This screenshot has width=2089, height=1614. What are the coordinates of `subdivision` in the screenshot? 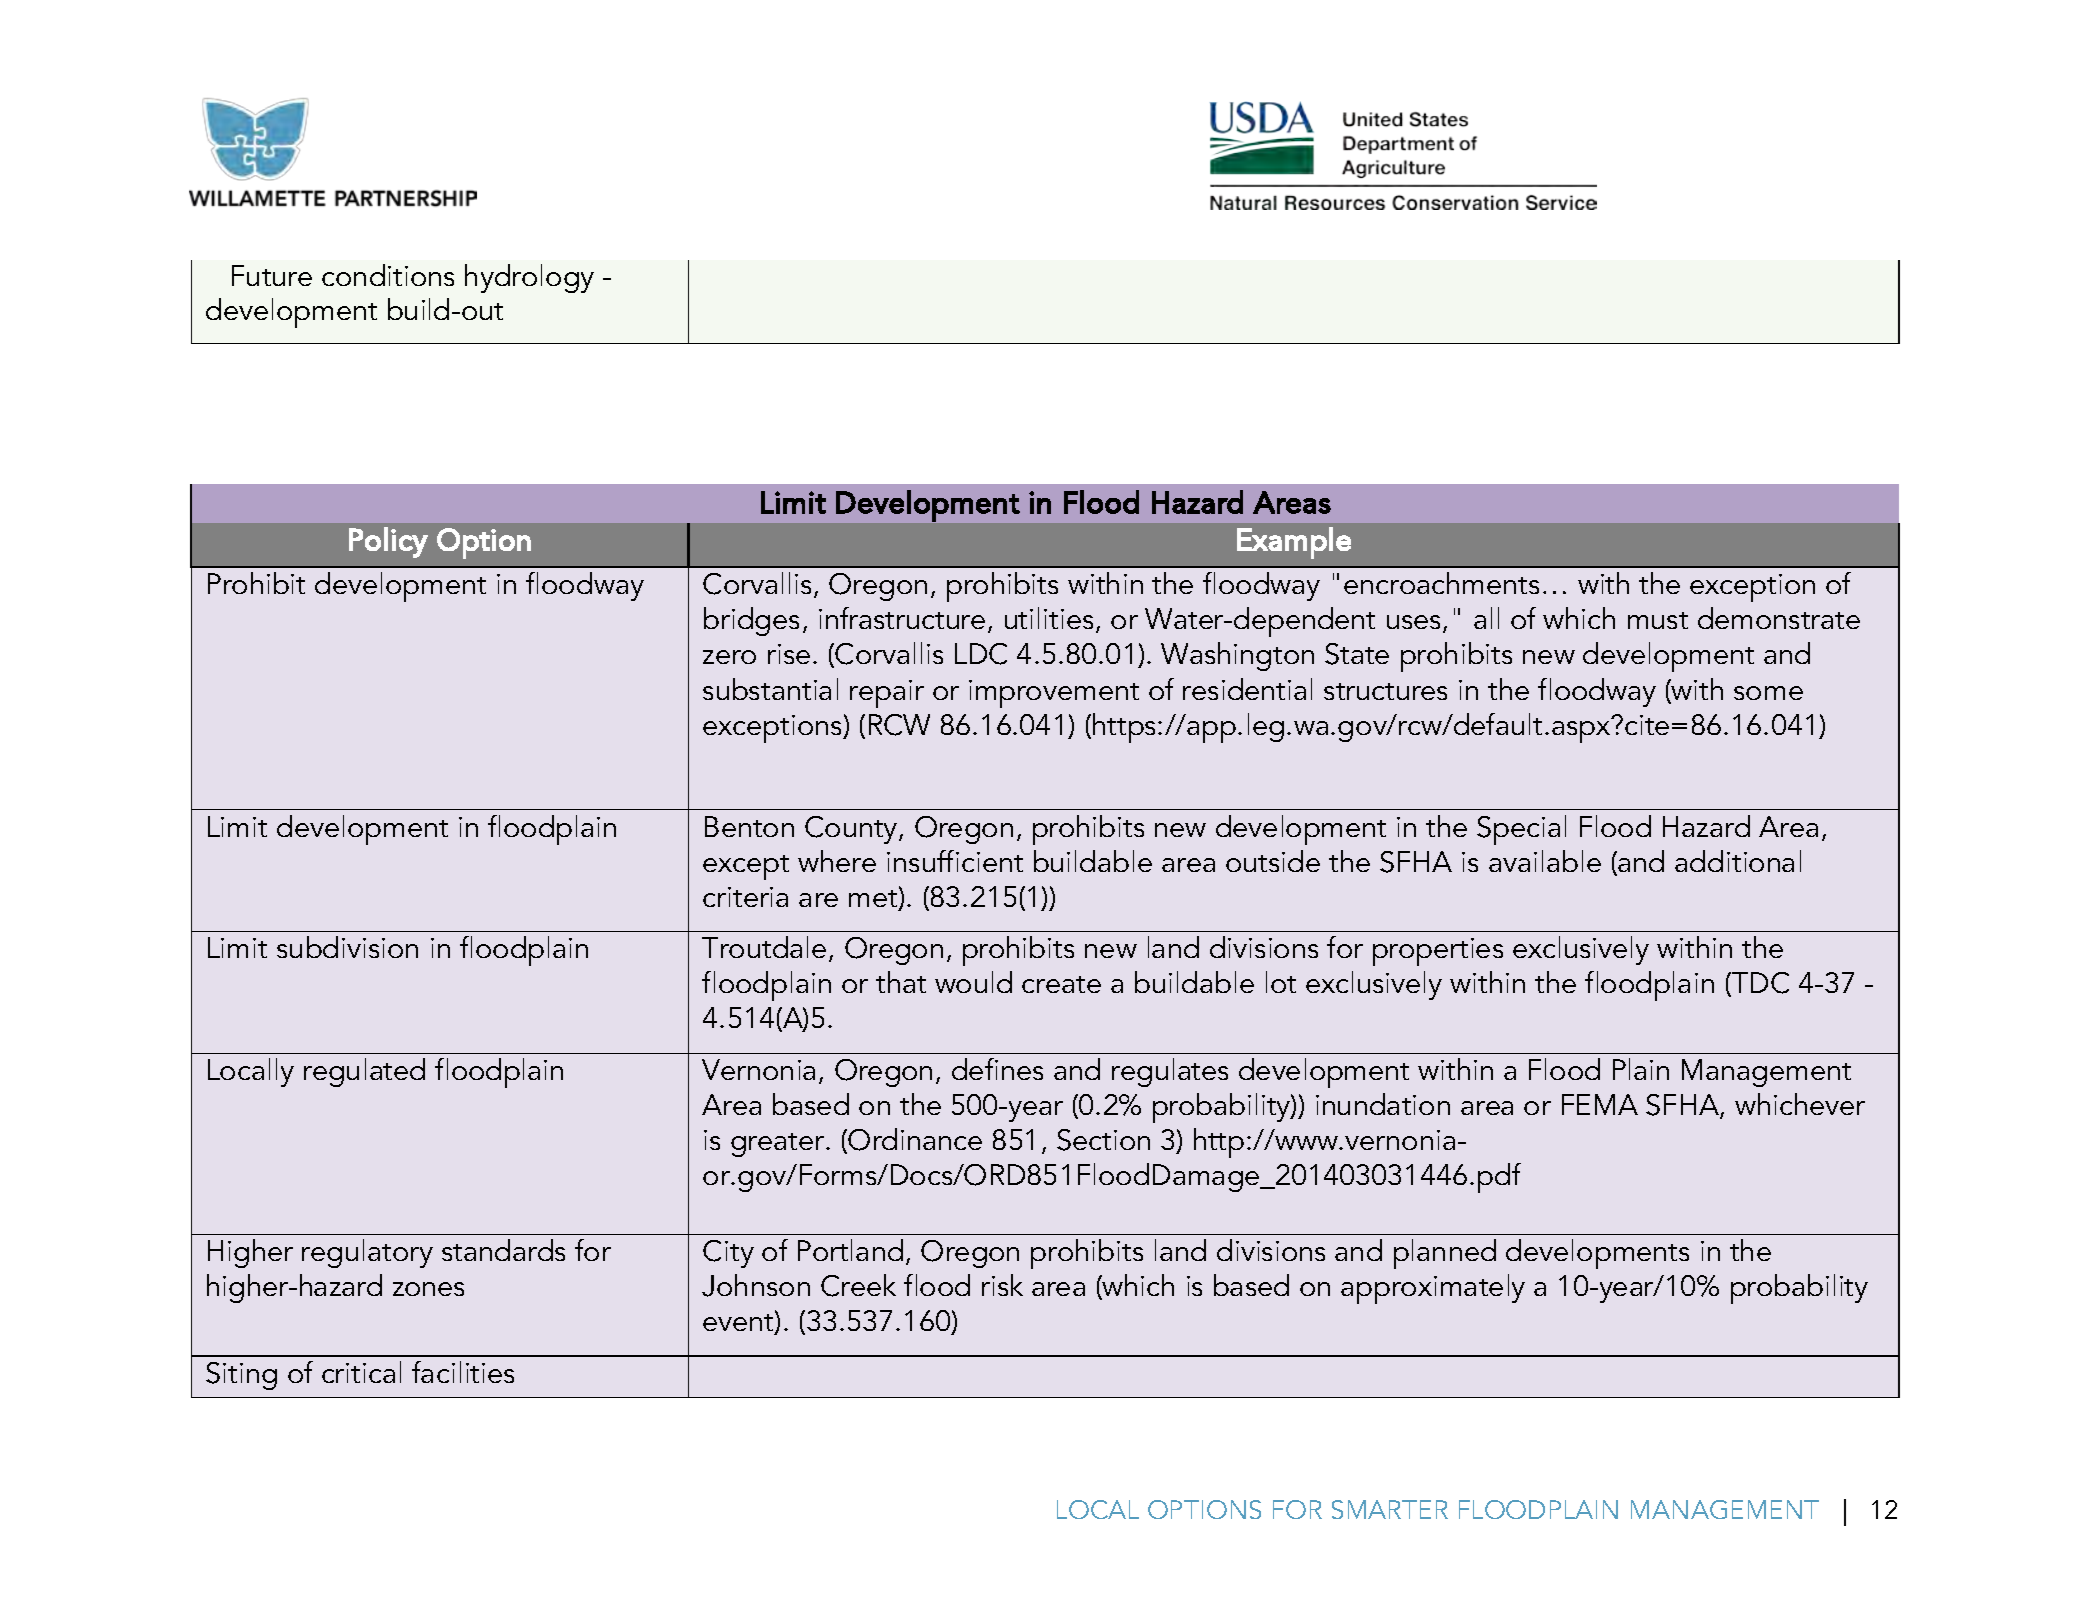 It's located at (347, 947).
